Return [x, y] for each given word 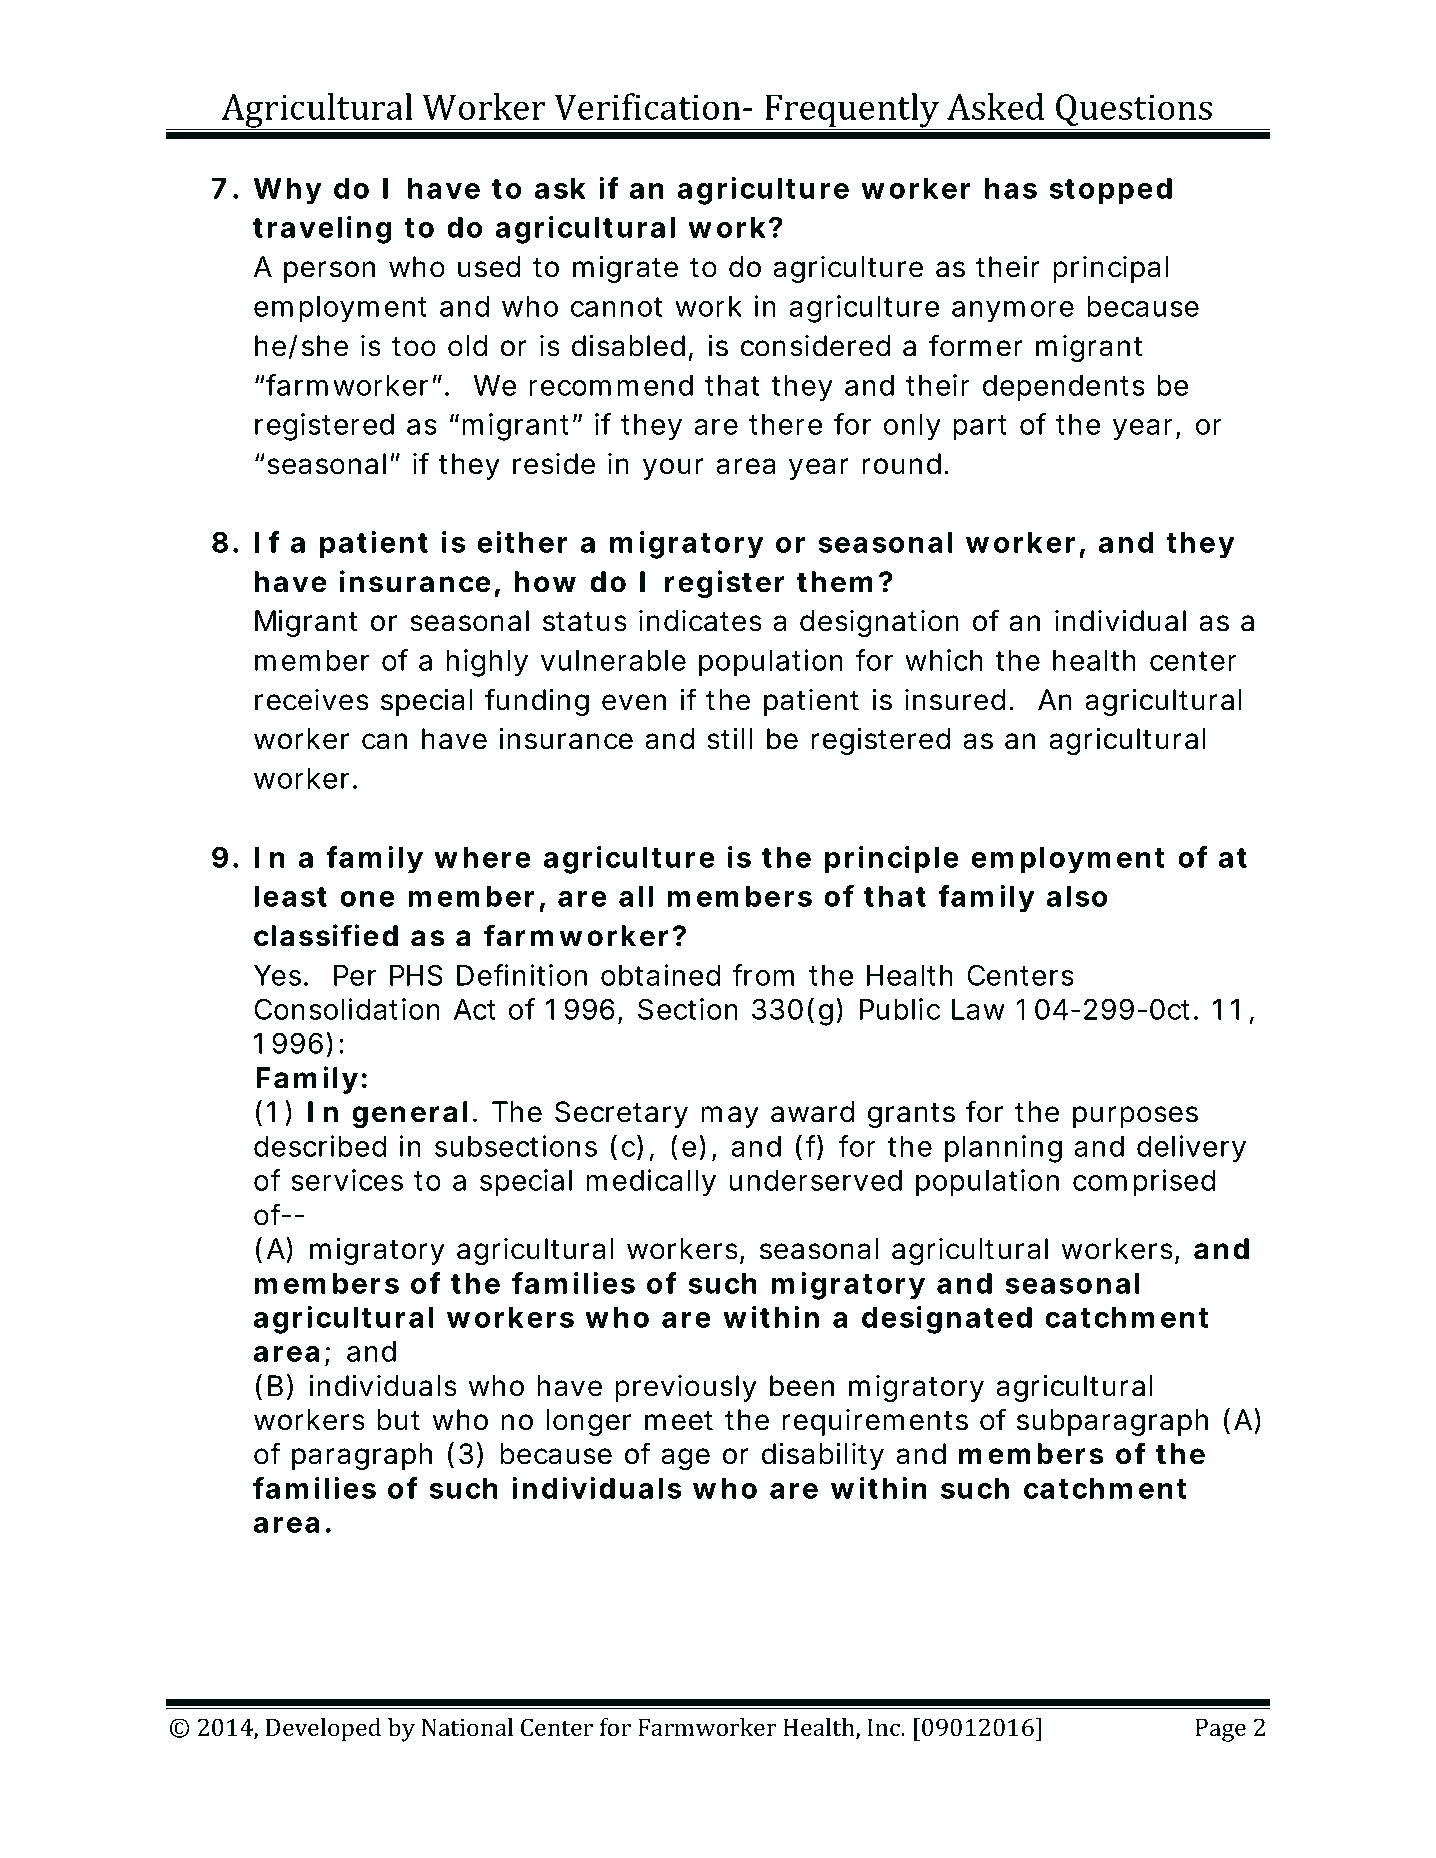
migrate [625, 269]
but [398, 1420]
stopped [1110, 191]
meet [679, 1421]
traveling [322, 230]
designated [947, 1320]
